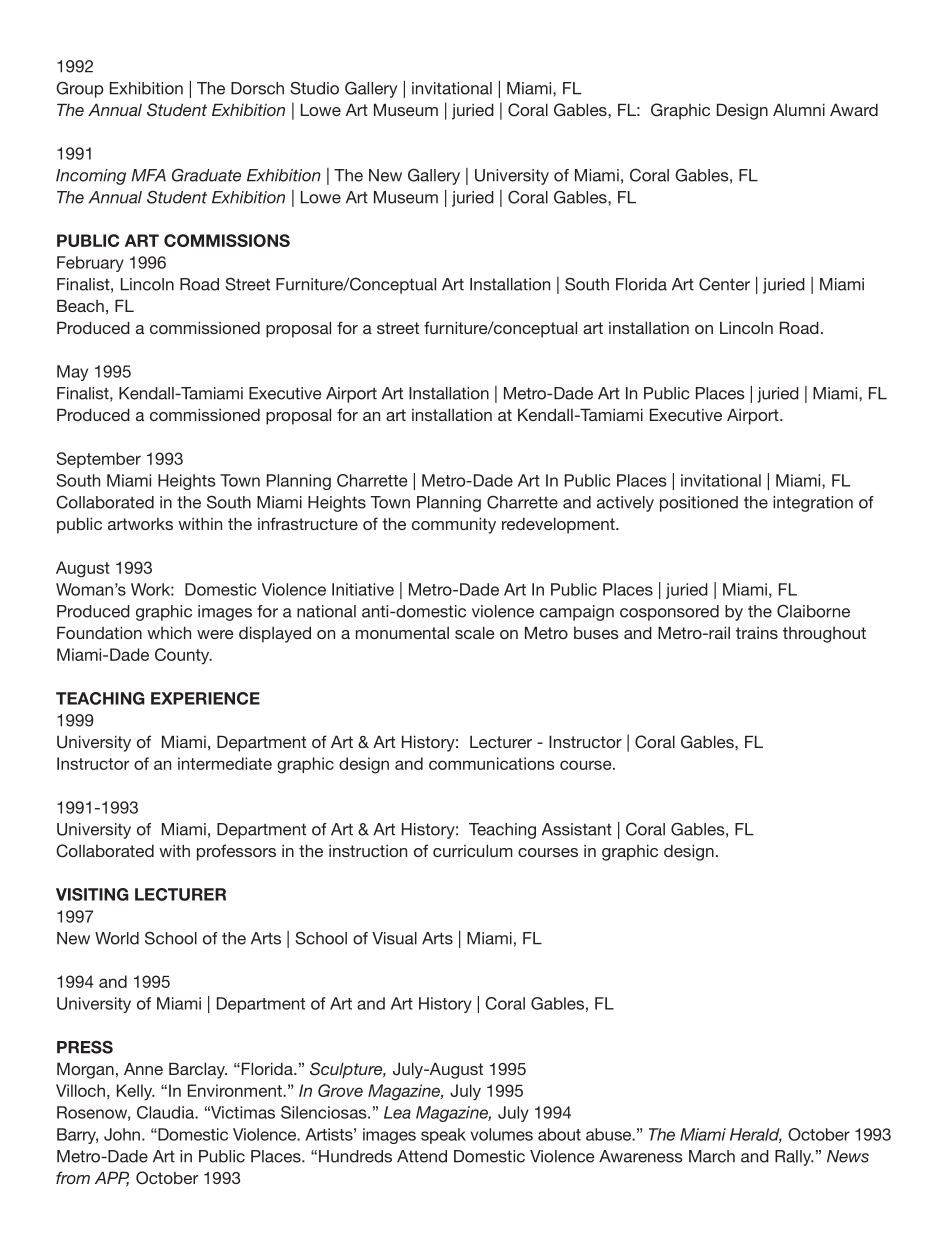 Image resolution: width=952 pixels, height=1233 pixels. What do you see at coordinates (72, 373) in the document?
I see `May` at bounding box center [72, 373].
